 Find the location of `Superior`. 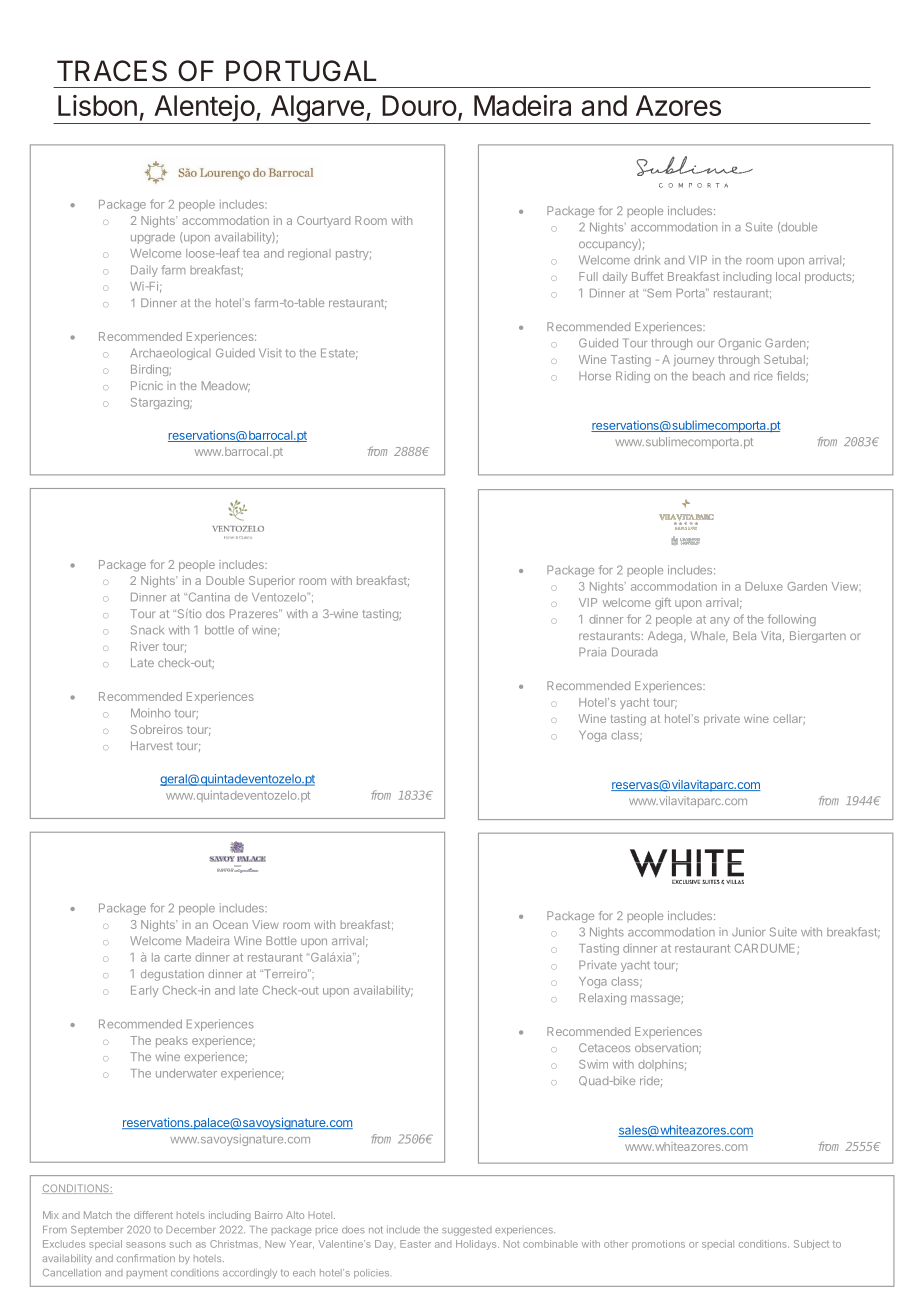

Superior is located at coordinates (272, 581).
